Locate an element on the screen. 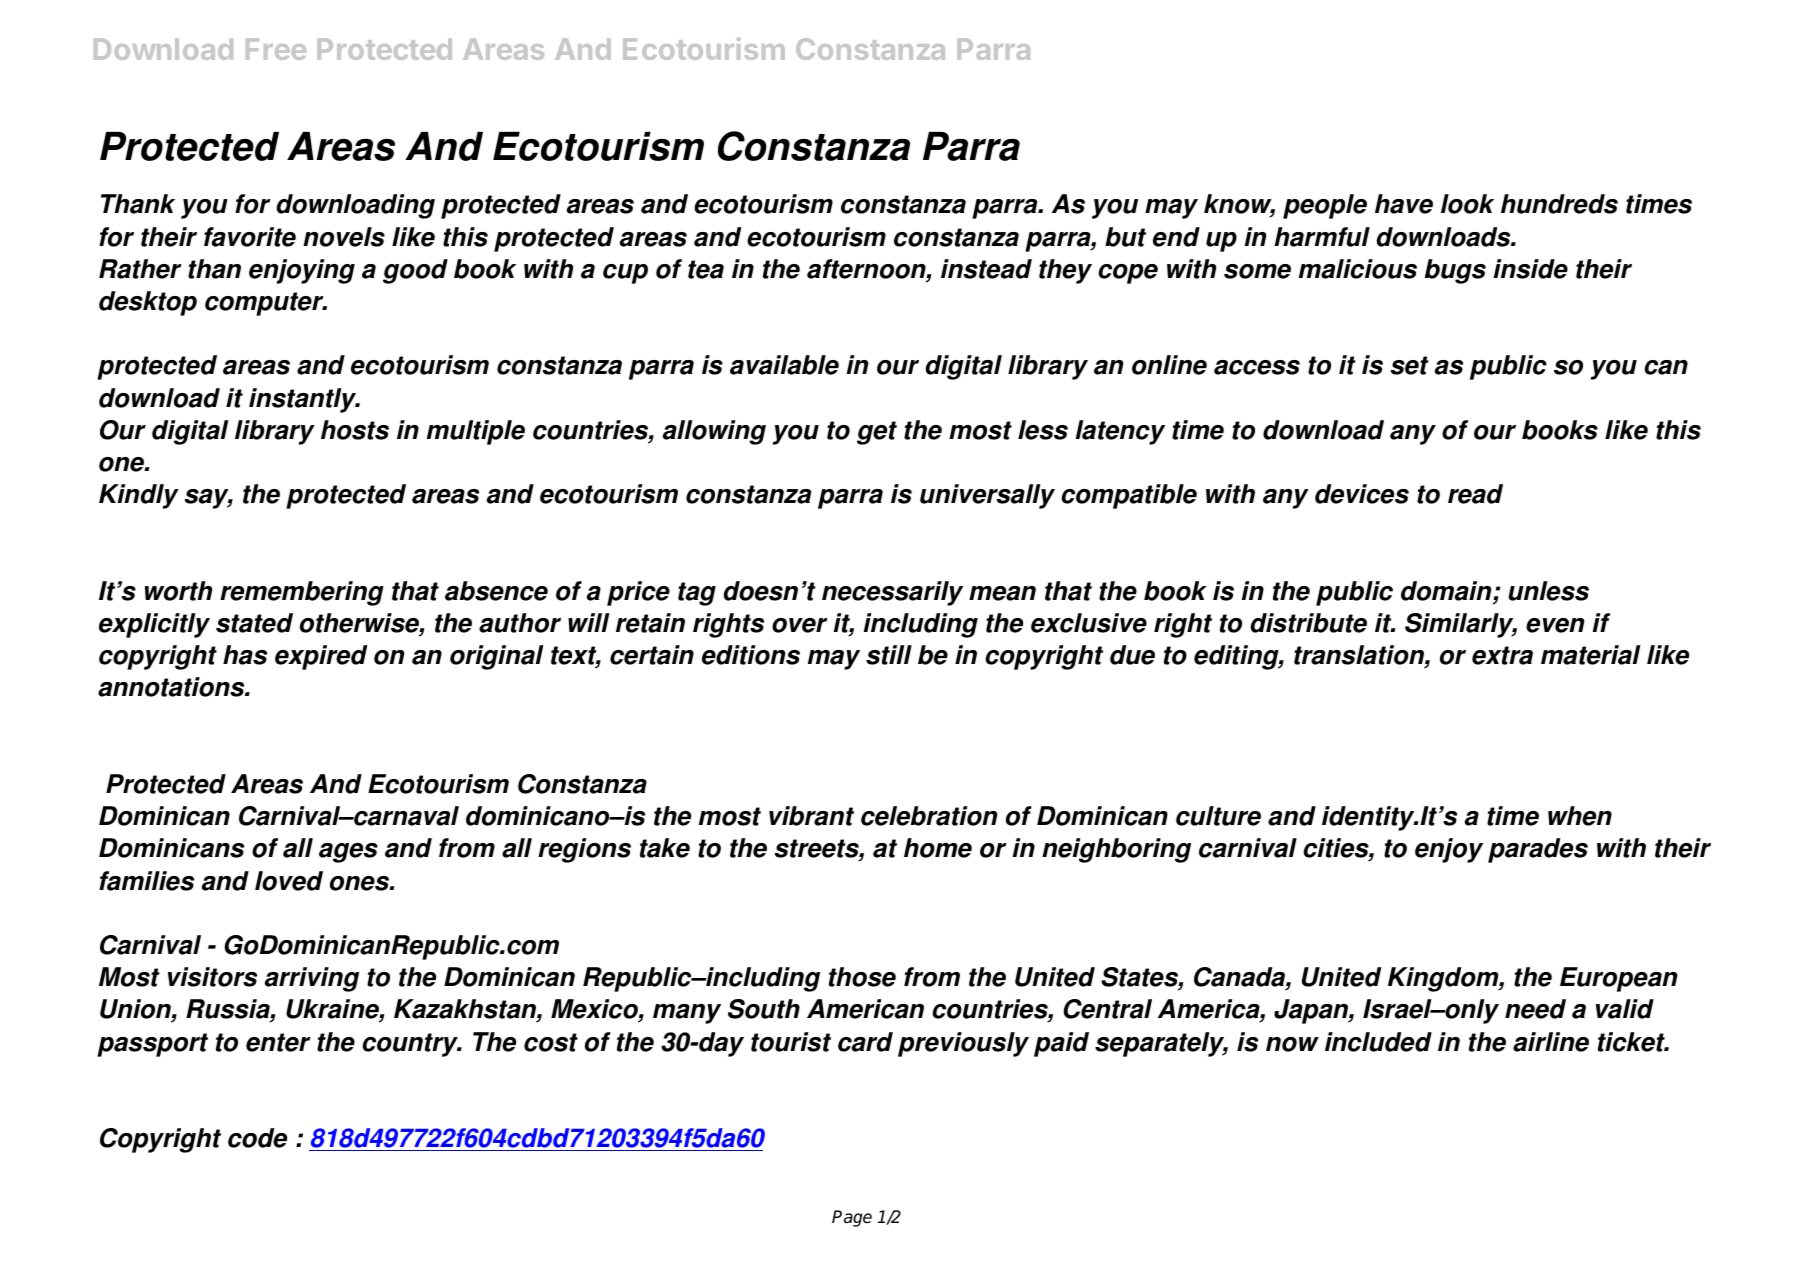 Image resolution: width=1808 pixels, height=1278 pixels. instantly is located at coordinates (304, 400).
